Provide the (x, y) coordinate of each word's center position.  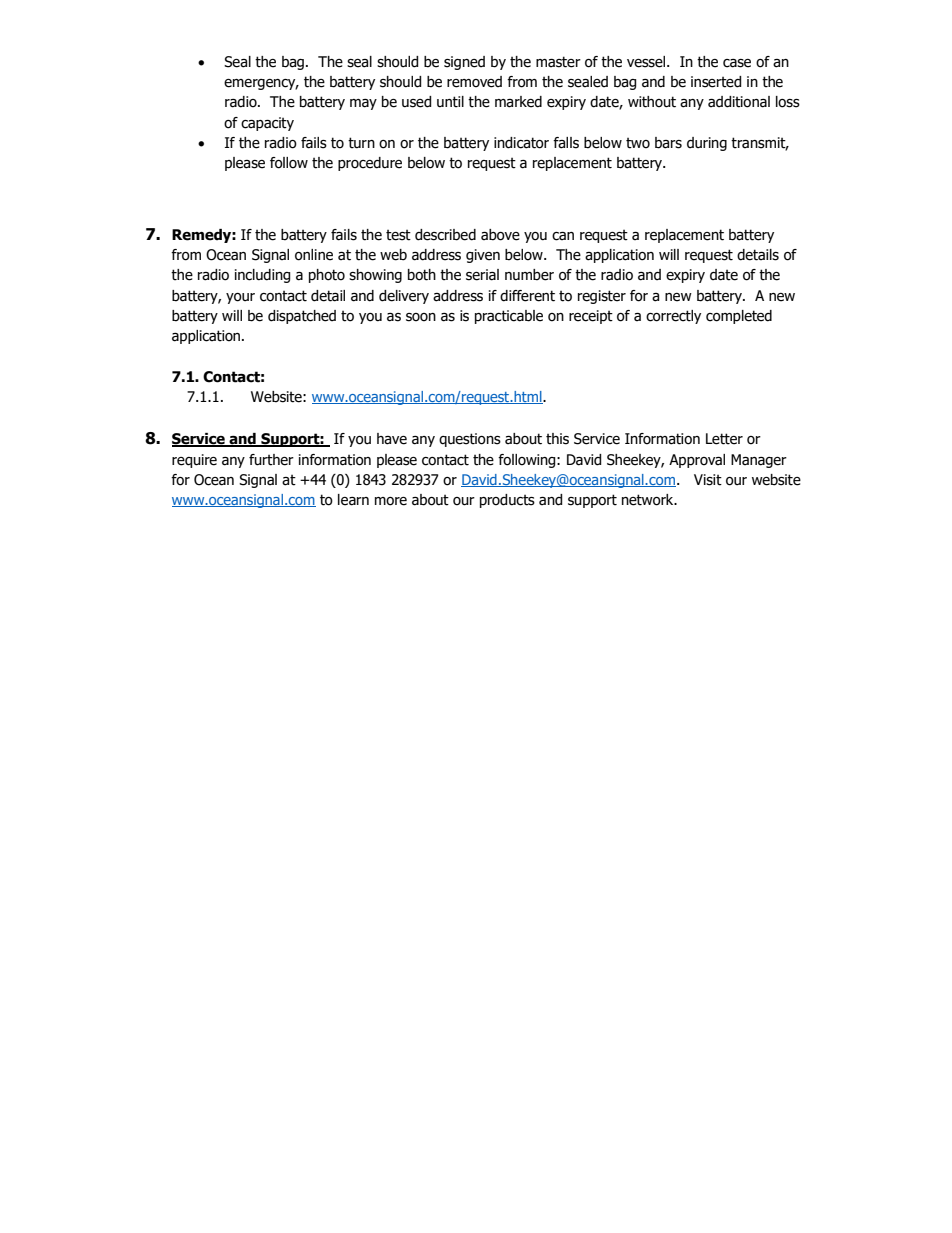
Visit (708, 480)
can (563, 236)
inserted (716, 82)
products (507, 501)
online (314, 255)
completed (739, 317)
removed (474, 82)
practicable (509, 317)
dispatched (302, 317)
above (500, 235)
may (363, 104)
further (271, 460)
